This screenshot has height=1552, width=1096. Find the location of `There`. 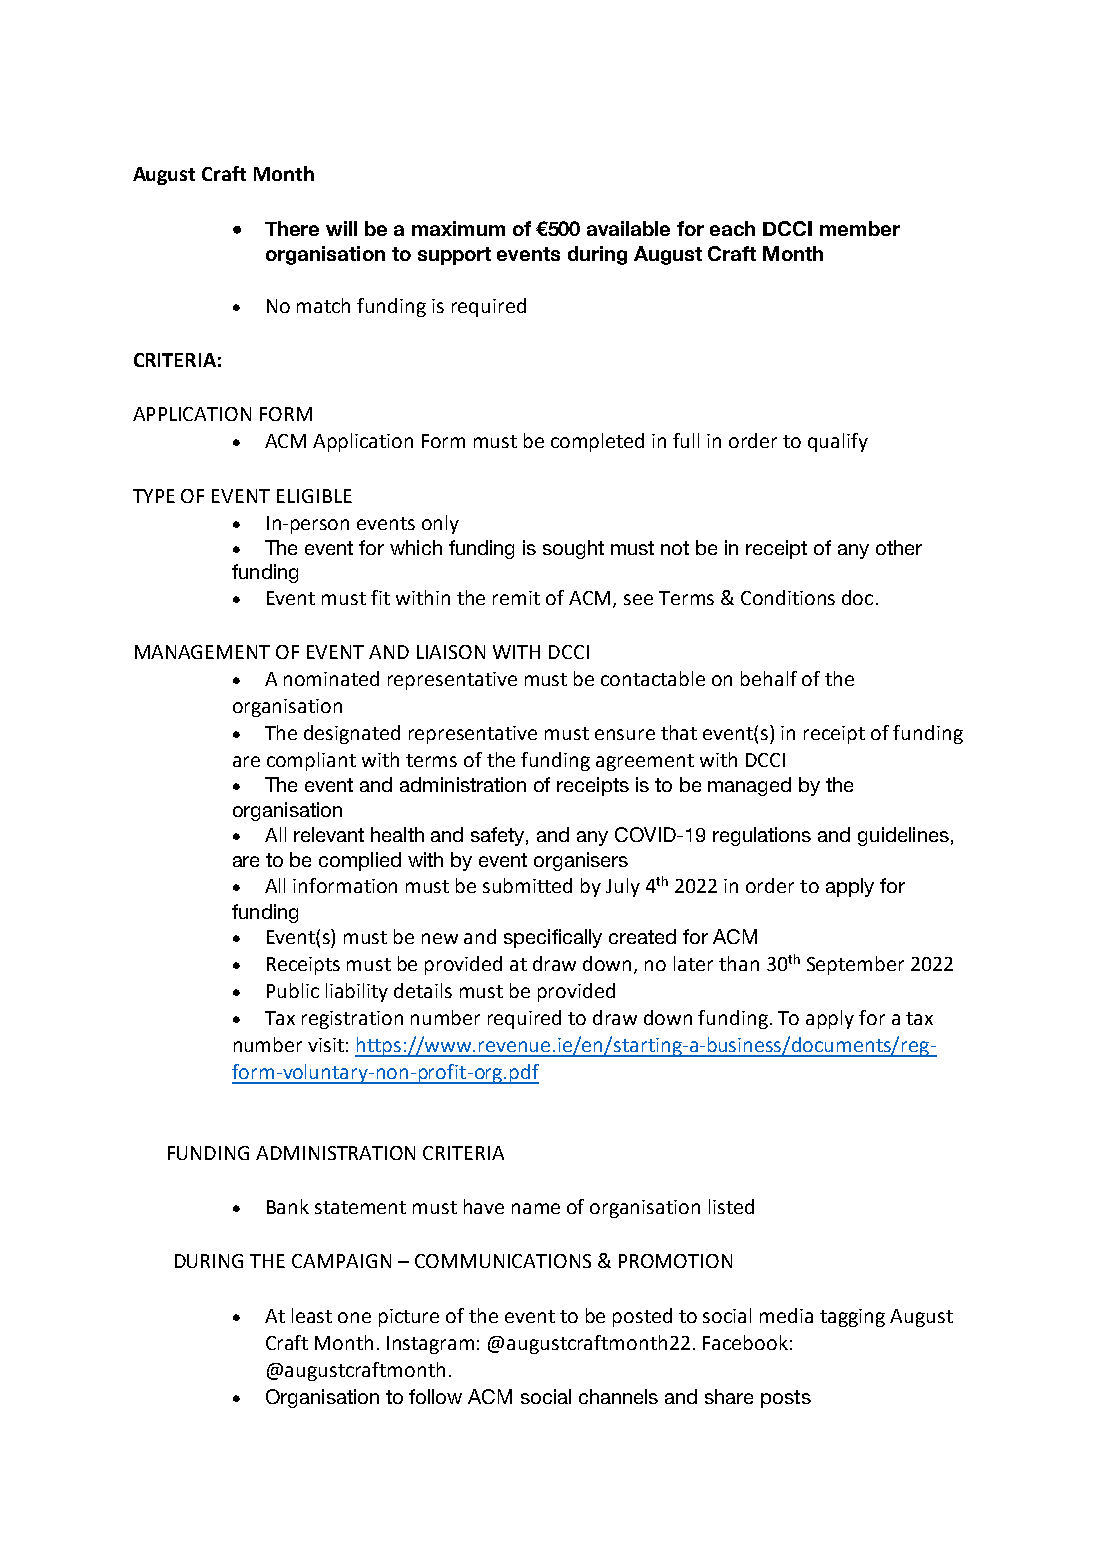

There is located at coordinates (292, 228).
